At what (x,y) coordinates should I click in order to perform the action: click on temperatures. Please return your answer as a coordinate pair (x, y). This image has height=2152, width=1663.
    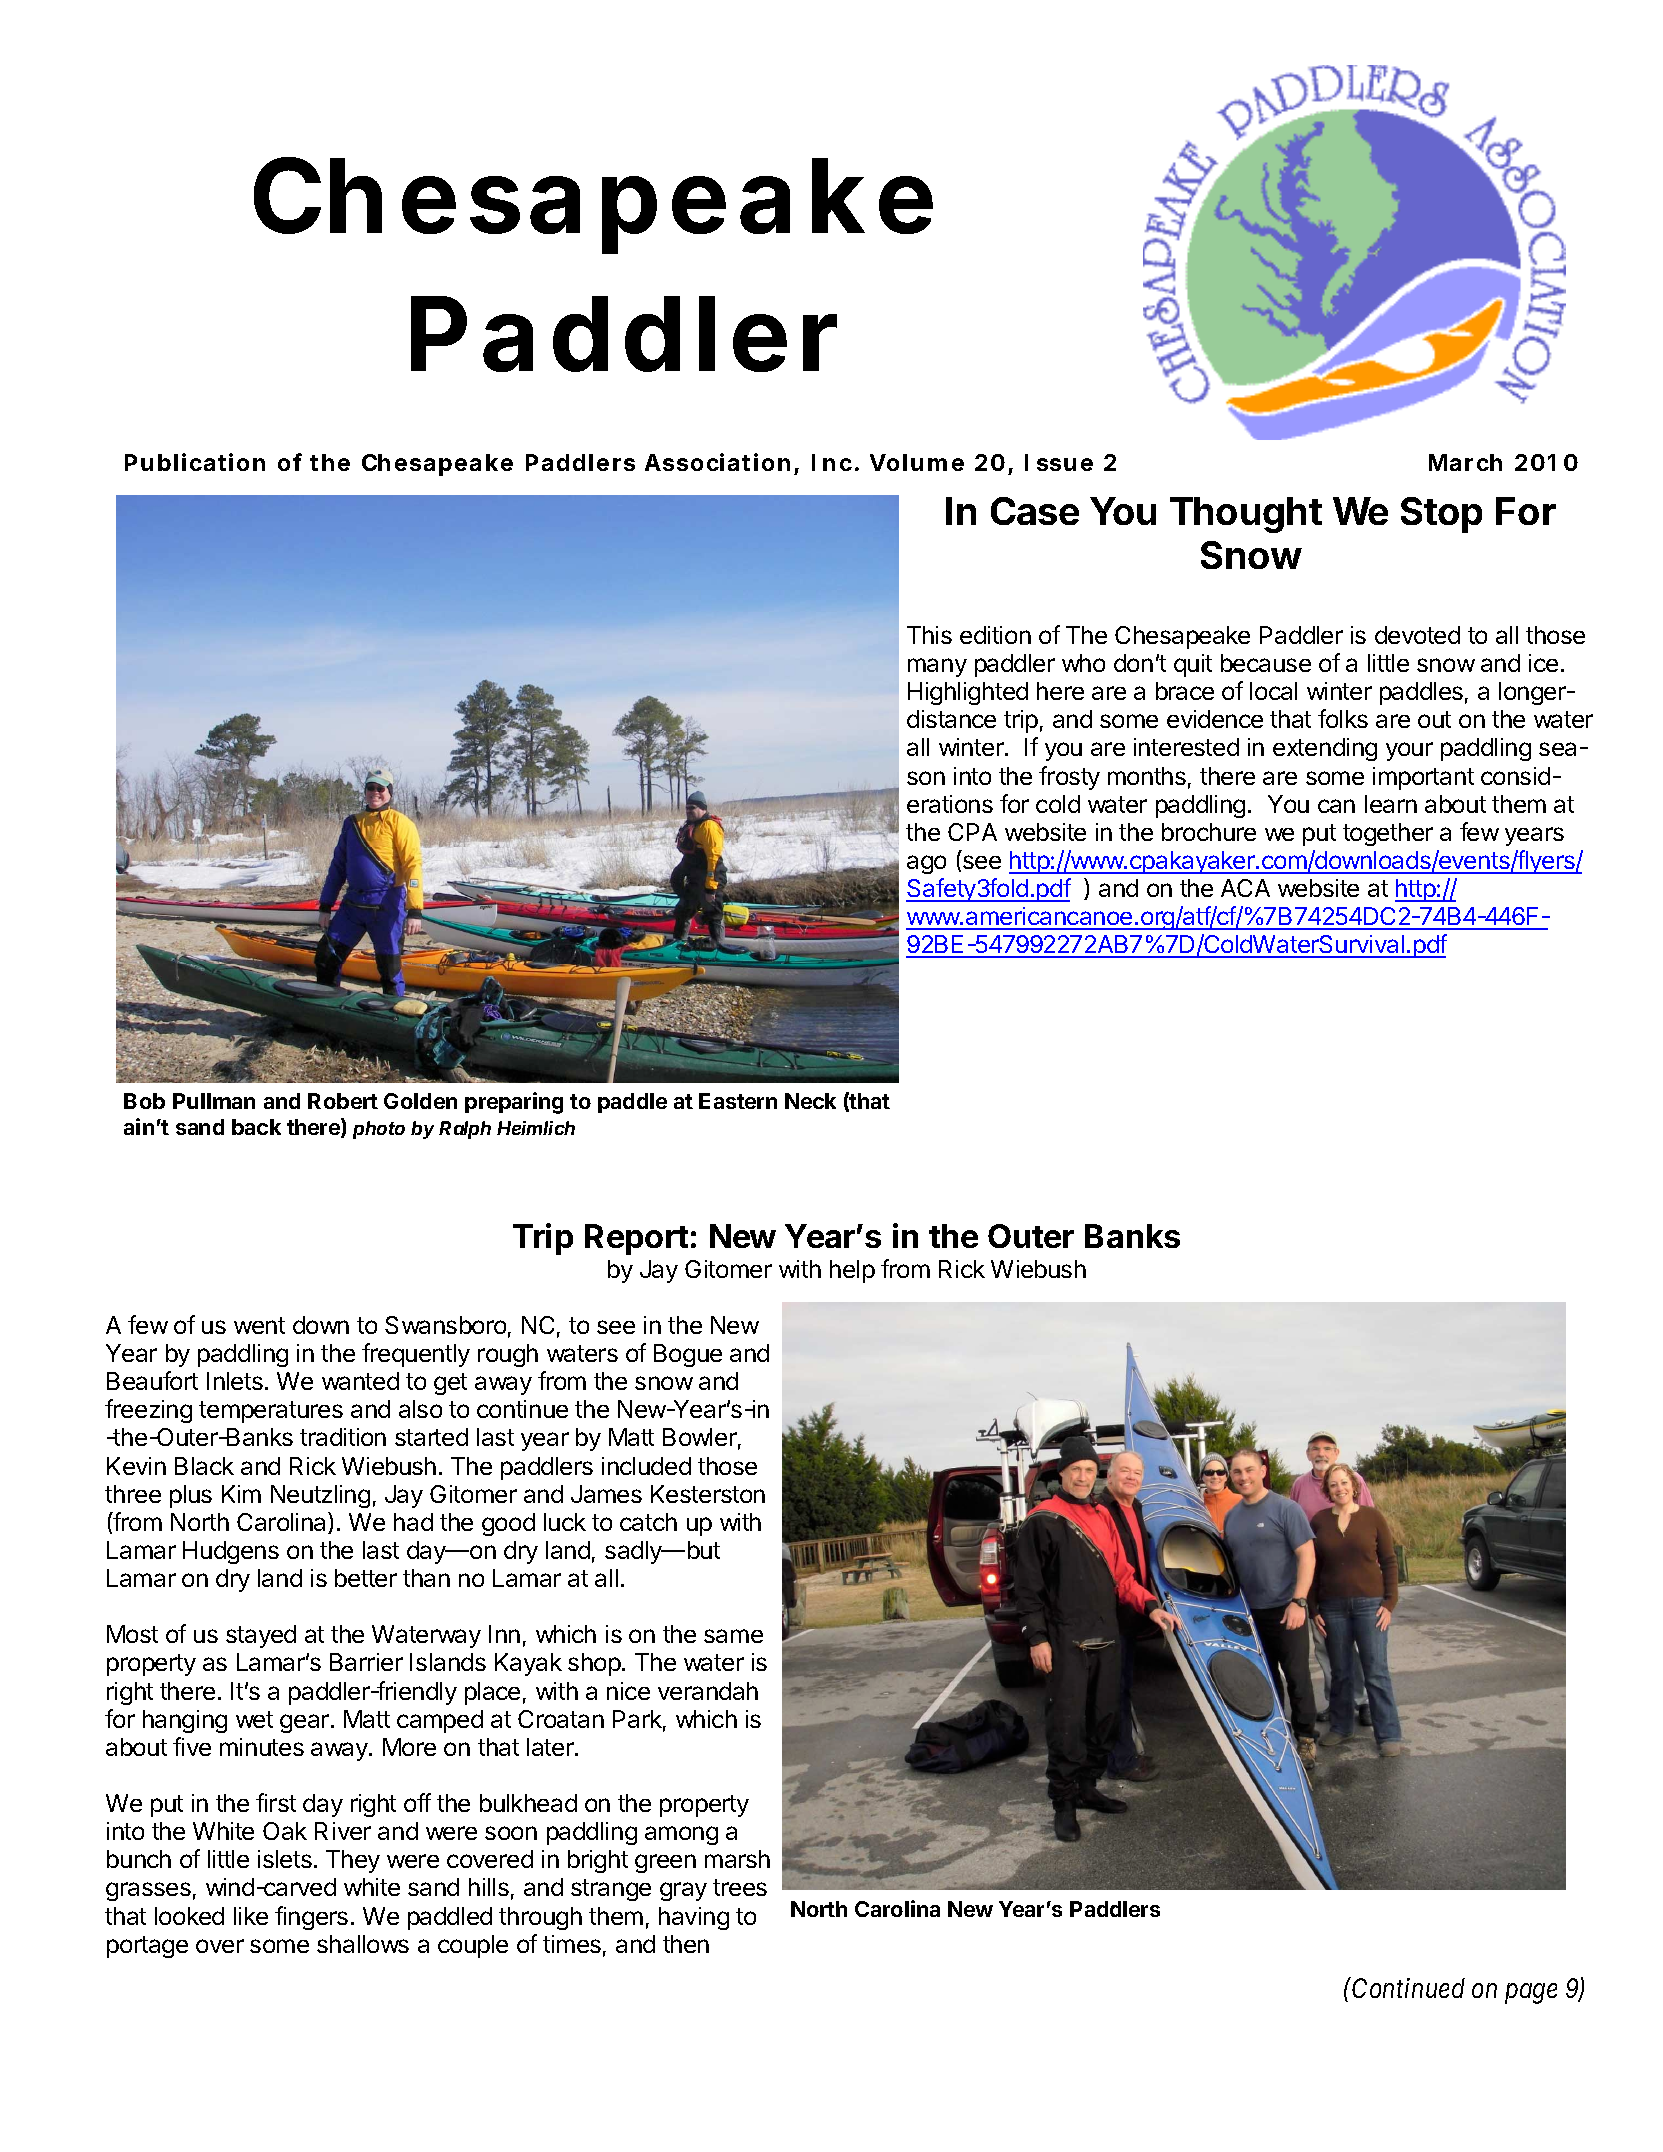
    Looking at the image, I should click on (271, 1412).
